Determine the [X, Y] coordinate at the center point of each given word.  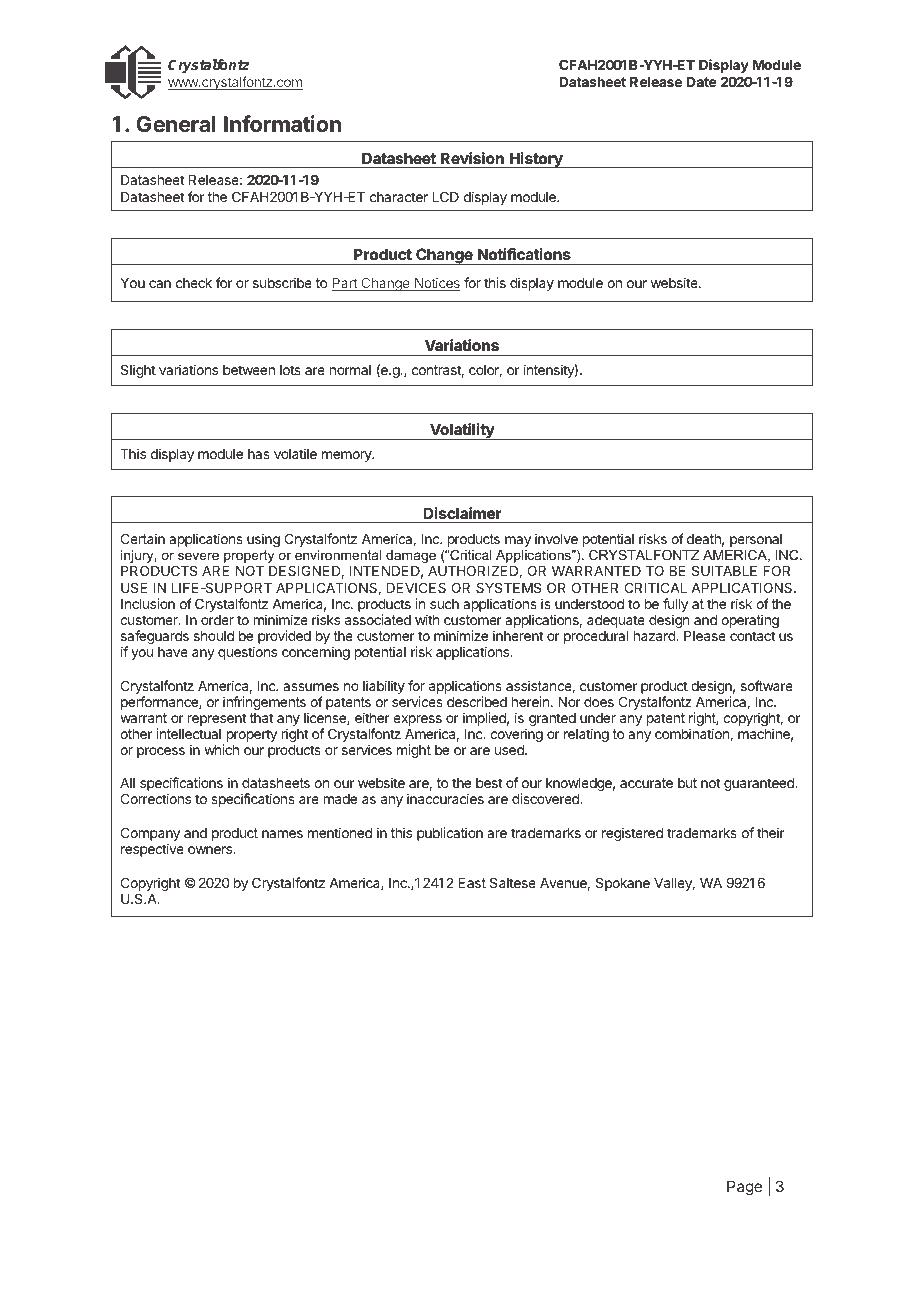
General [176, 124]
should [214, 636]
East [472, 883]
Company [150, 835]
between [249, 370]
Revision [472, 158]
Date [702, 82]
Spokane [623, 884]
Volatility [462, 431]
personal [756, 540]
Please [705, 636]
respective [152, 850]
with [427, 619]
